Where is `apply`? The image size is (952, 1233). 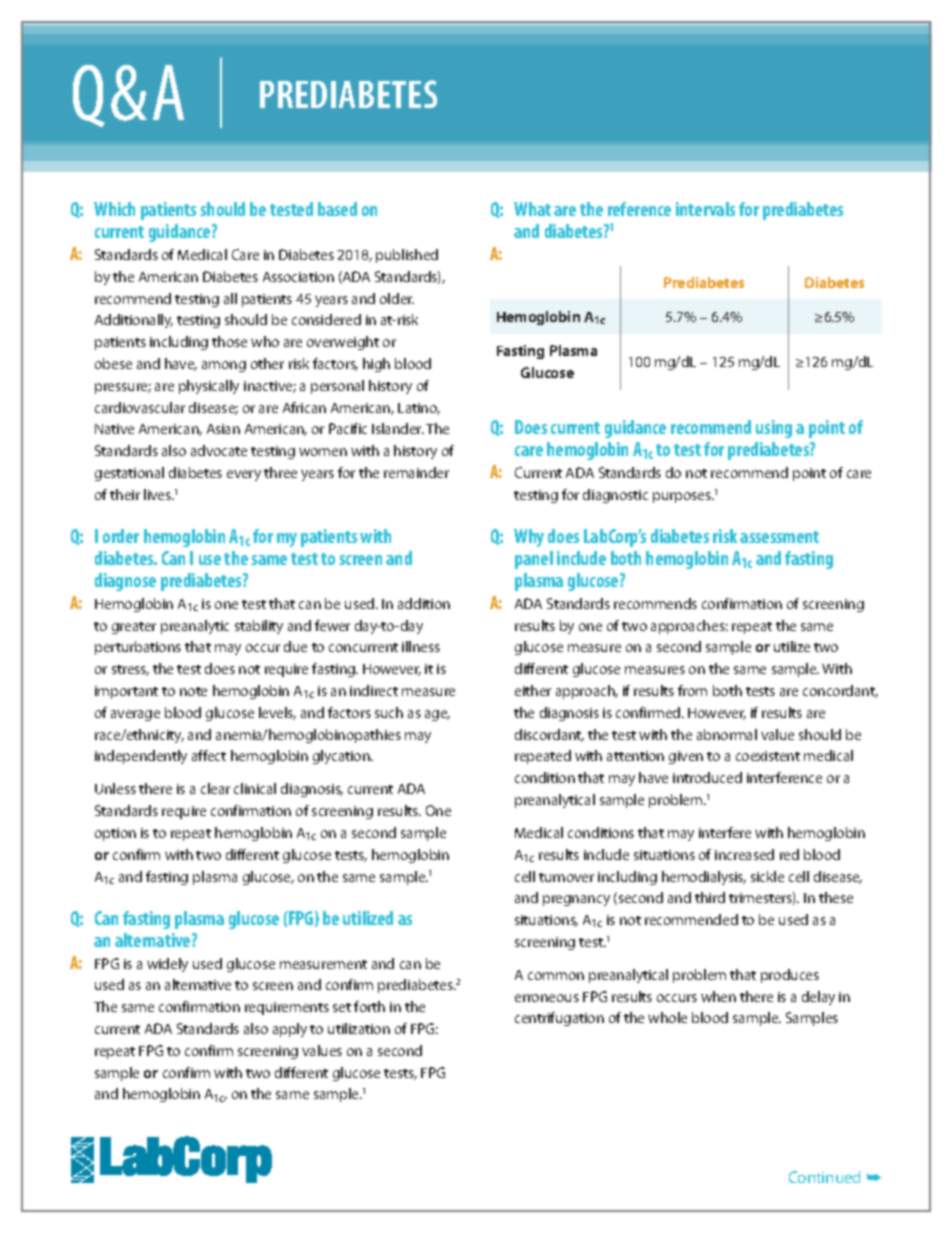 apply is located at coordinates (290, 1030).
